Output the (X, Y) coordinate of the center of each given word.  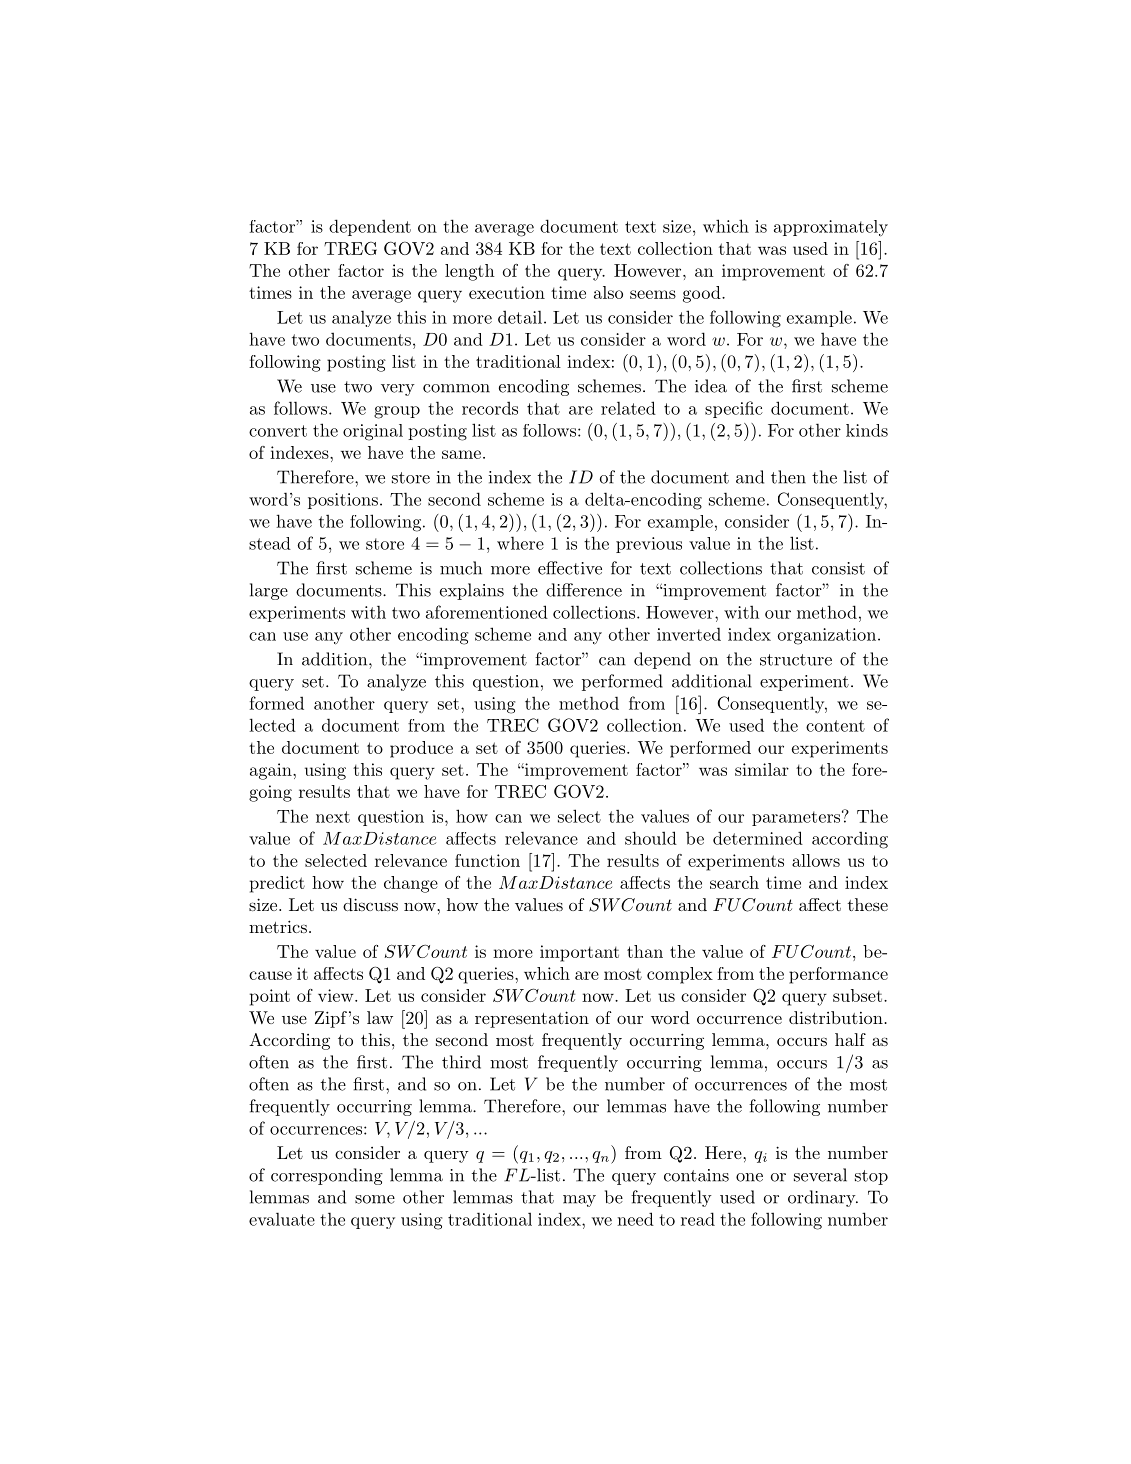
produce (421, 749)
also (608, 292)
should (651, 838)
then (788, 477)
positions (343, 501)
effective (570, 568)
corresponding (327, 1176)
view (337, 995)
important (579, 953)
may (579, 1201)
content (835, 726)
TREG (350, 248)
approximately (831, 228)
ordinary (822, 1198)
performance (838, 975)
